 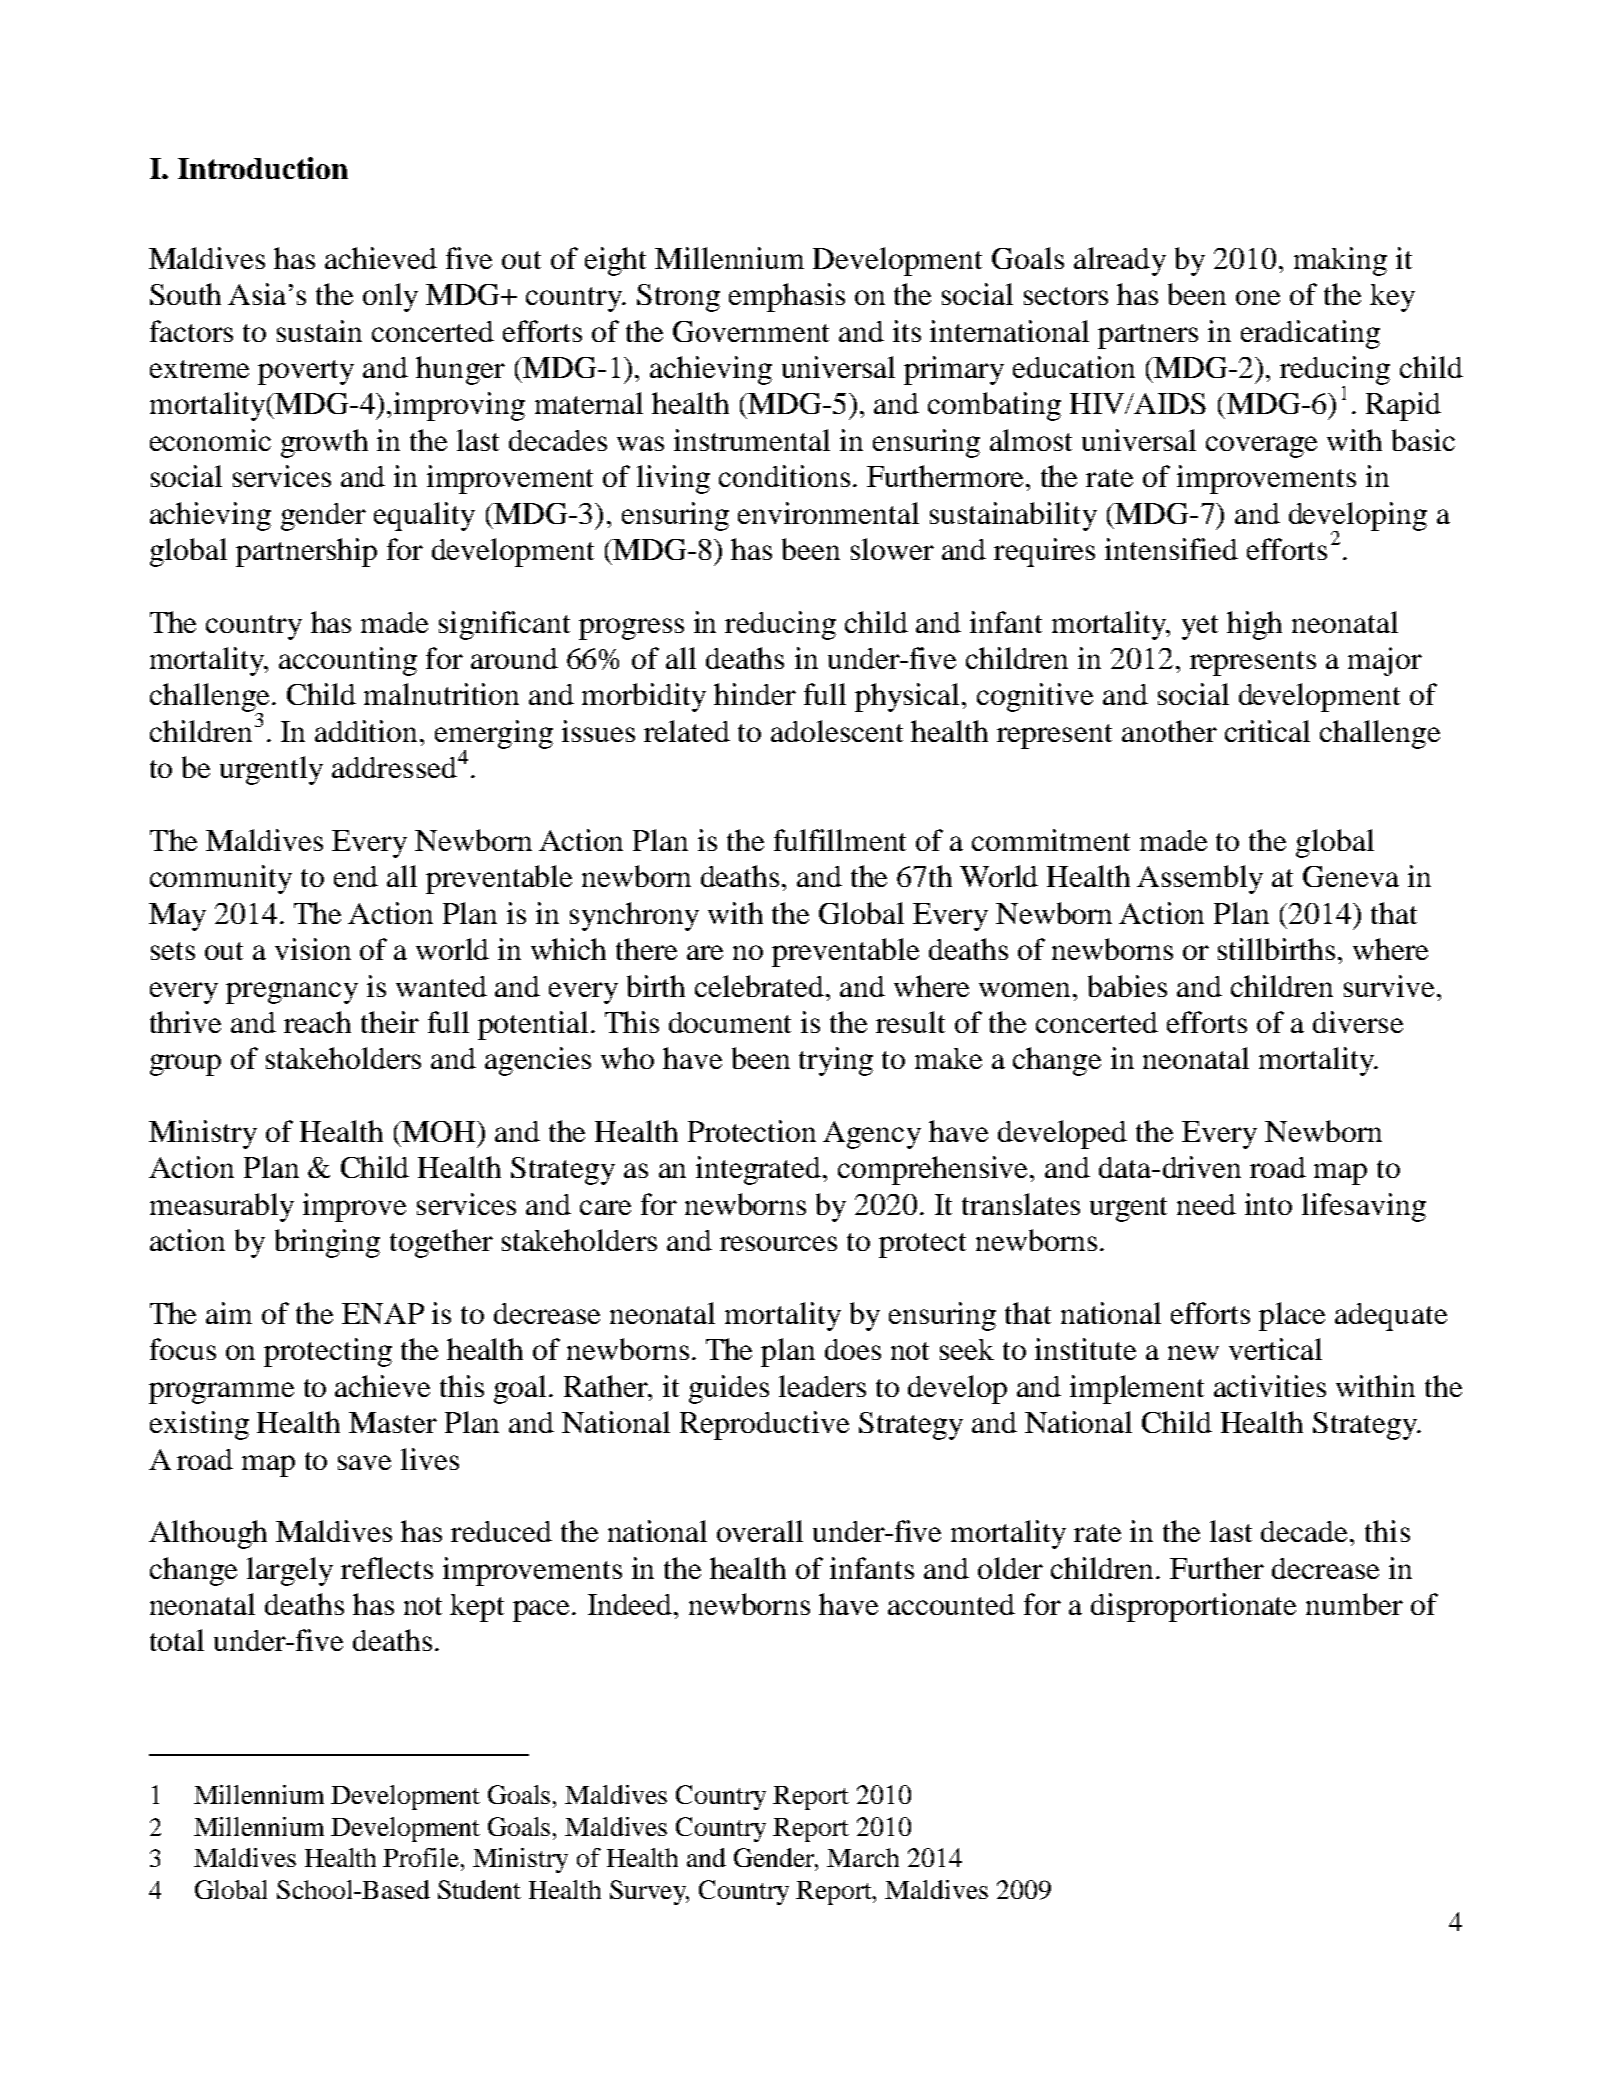 I want to click on Introduction, so click(x=263, y=168).
